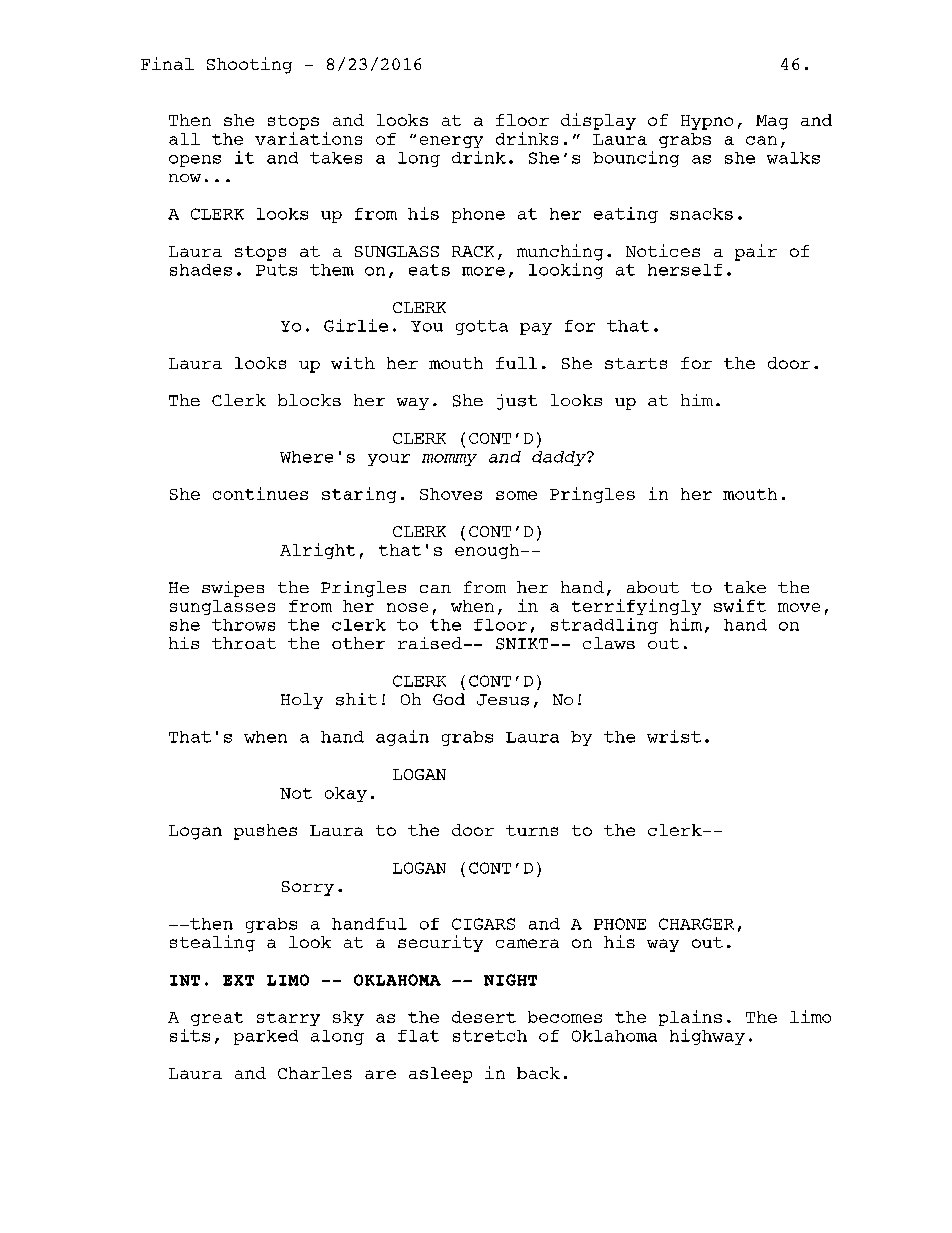  Describe the element at coordinates (233, 589) in the image. I see `swipes` at that location.
